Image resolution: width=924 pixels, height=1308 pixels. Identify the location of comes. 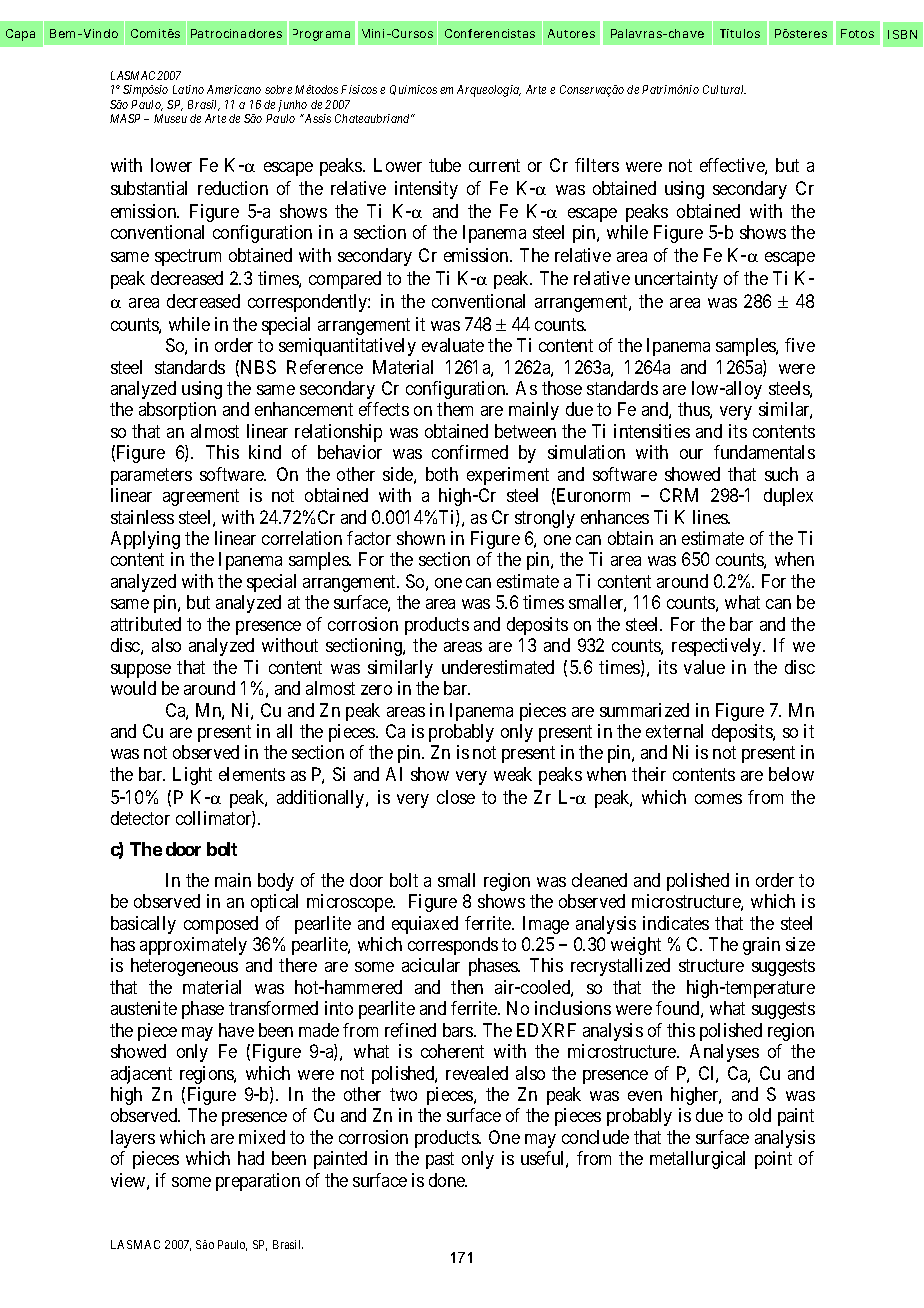
(718, 799).
